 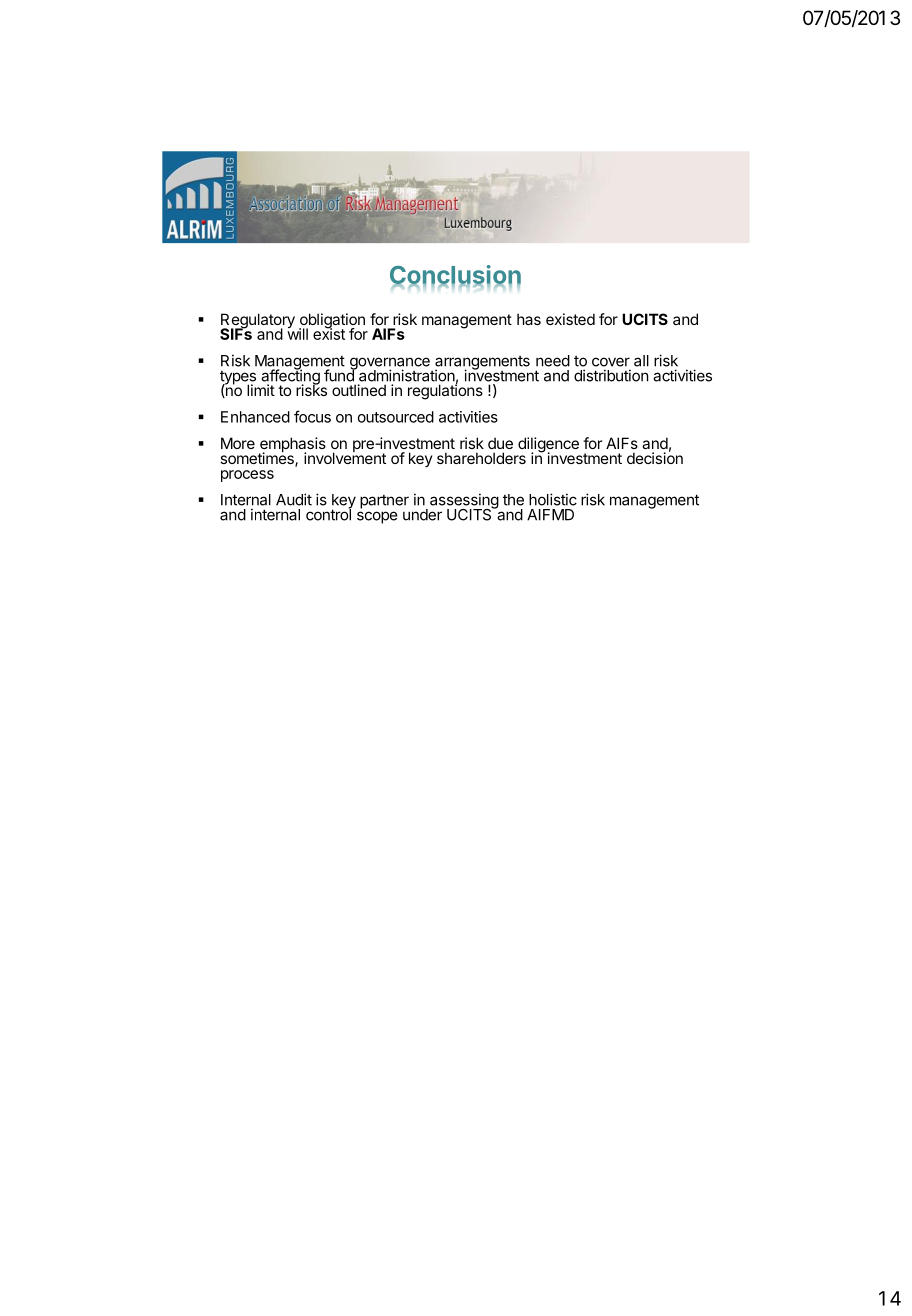 What do you see at coordinates (258, 322) in the screenshot?
I see `Regulatory` at bounding box center [258, 322].
